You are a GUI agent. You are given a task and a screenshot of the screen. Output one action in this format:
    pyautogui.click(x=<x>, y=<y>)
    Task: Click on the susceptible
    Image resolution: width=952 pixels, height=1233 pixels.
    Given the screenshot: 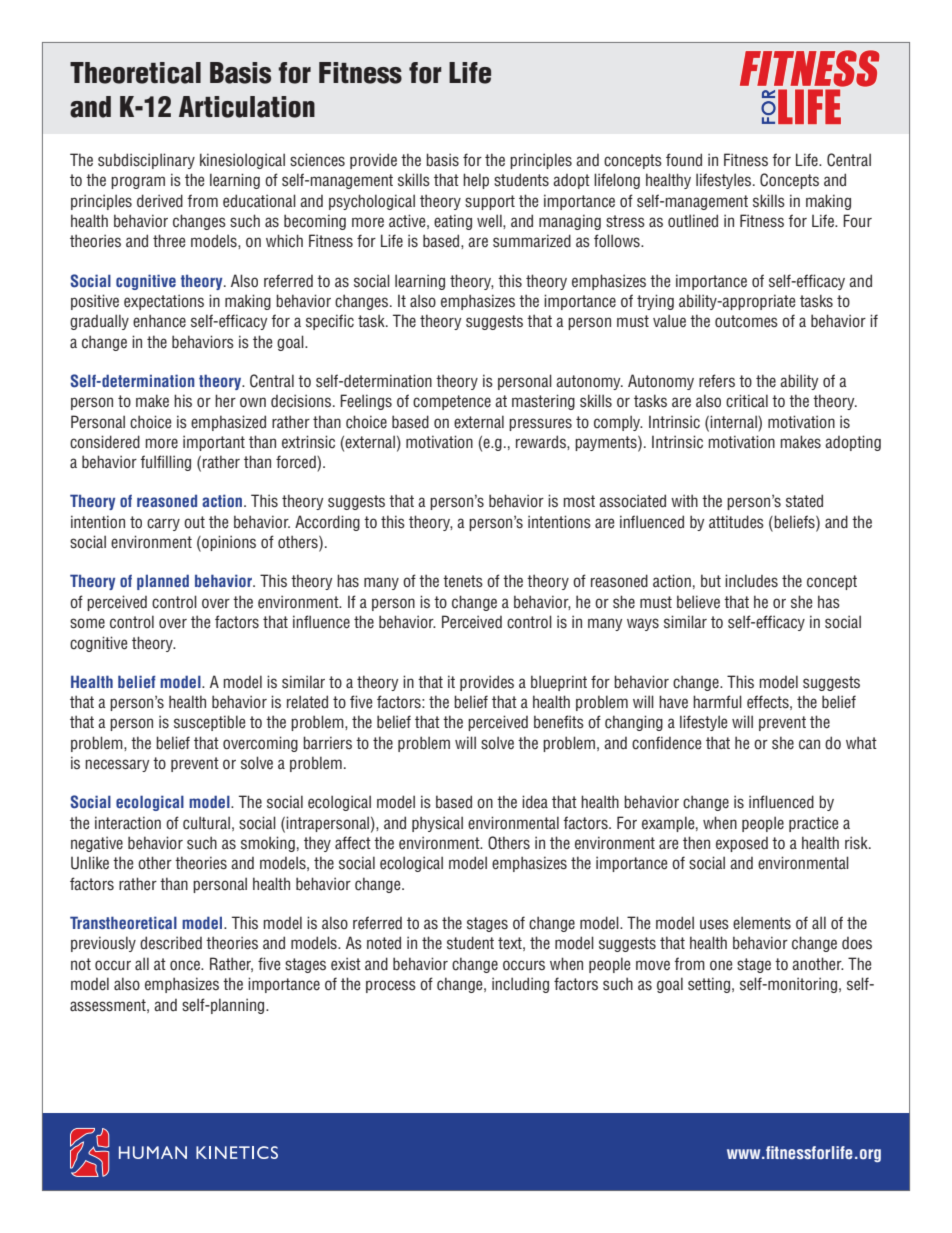 What is the action you would take?
    pyautogui.click(x=209, y=723)
